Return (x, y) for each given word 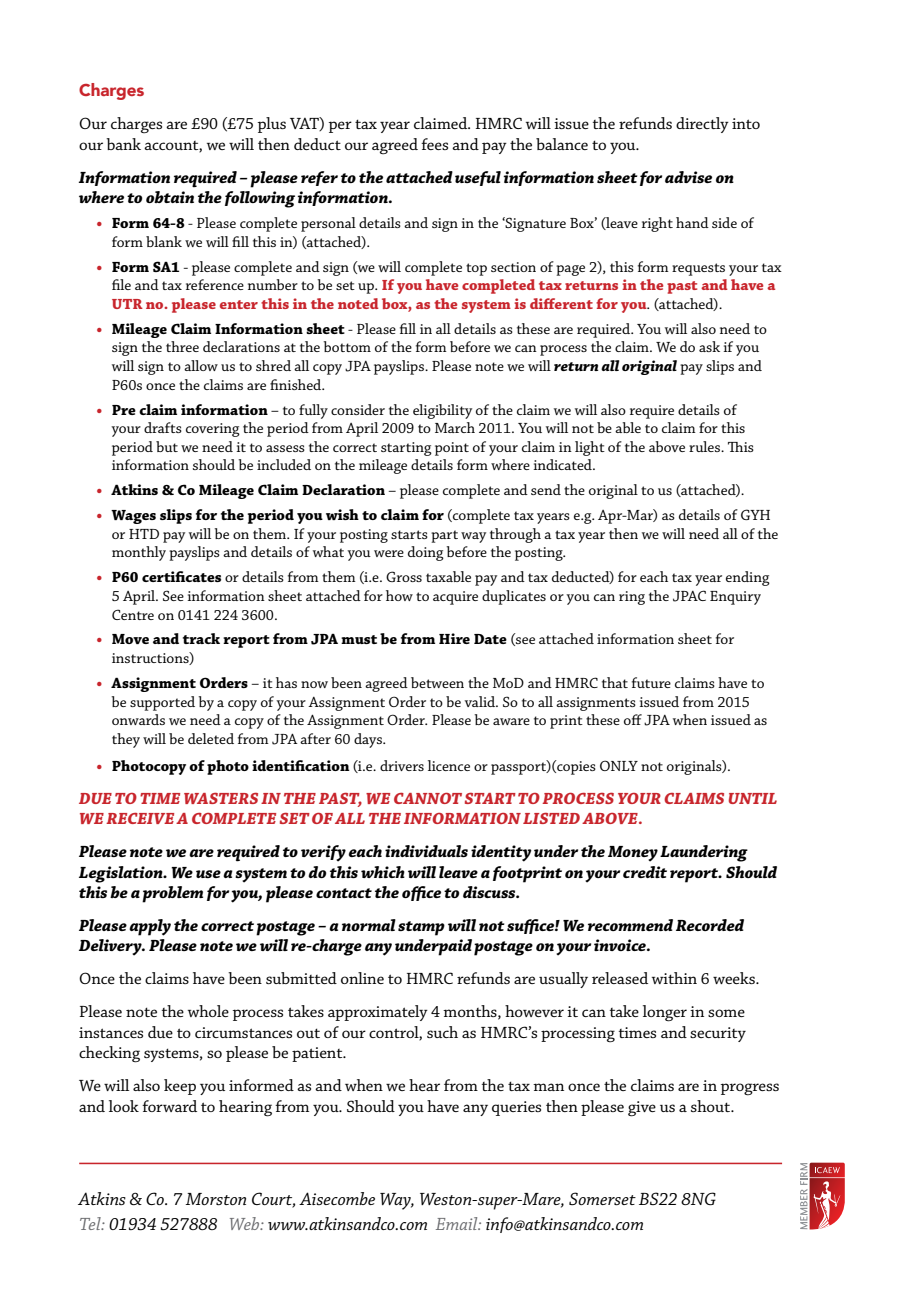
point (452, 449)
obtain (170, 197)
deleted (211, 738)
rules (705, 446)
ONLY (619, 765)
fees (434, 144)
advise (688, 177)
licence (449, 765)
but (167, 446)
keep (180, 1087)
